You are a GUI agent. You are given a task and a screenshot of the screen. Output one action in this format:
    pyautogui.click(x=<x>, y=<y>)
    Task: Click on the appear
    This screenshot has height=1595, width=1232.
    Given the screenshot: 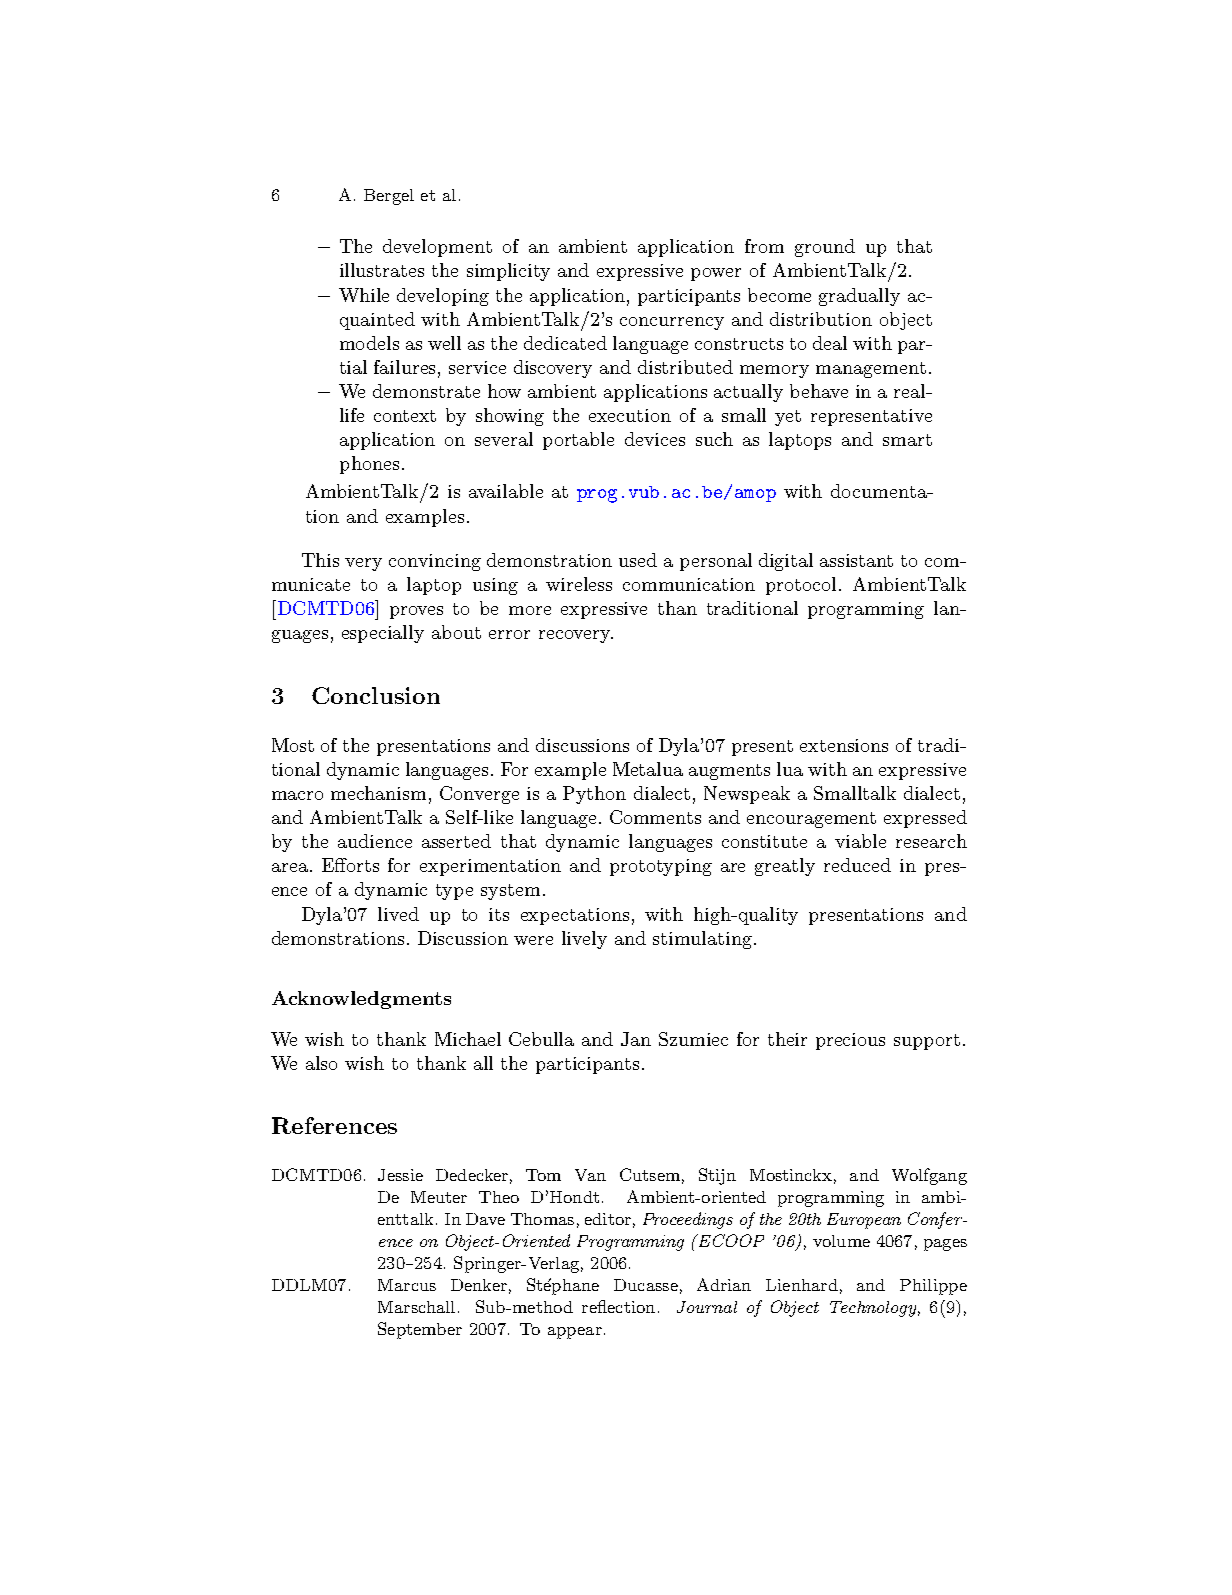 What is the action you would take?
    pyautogui.click(x=575, y=1333)
